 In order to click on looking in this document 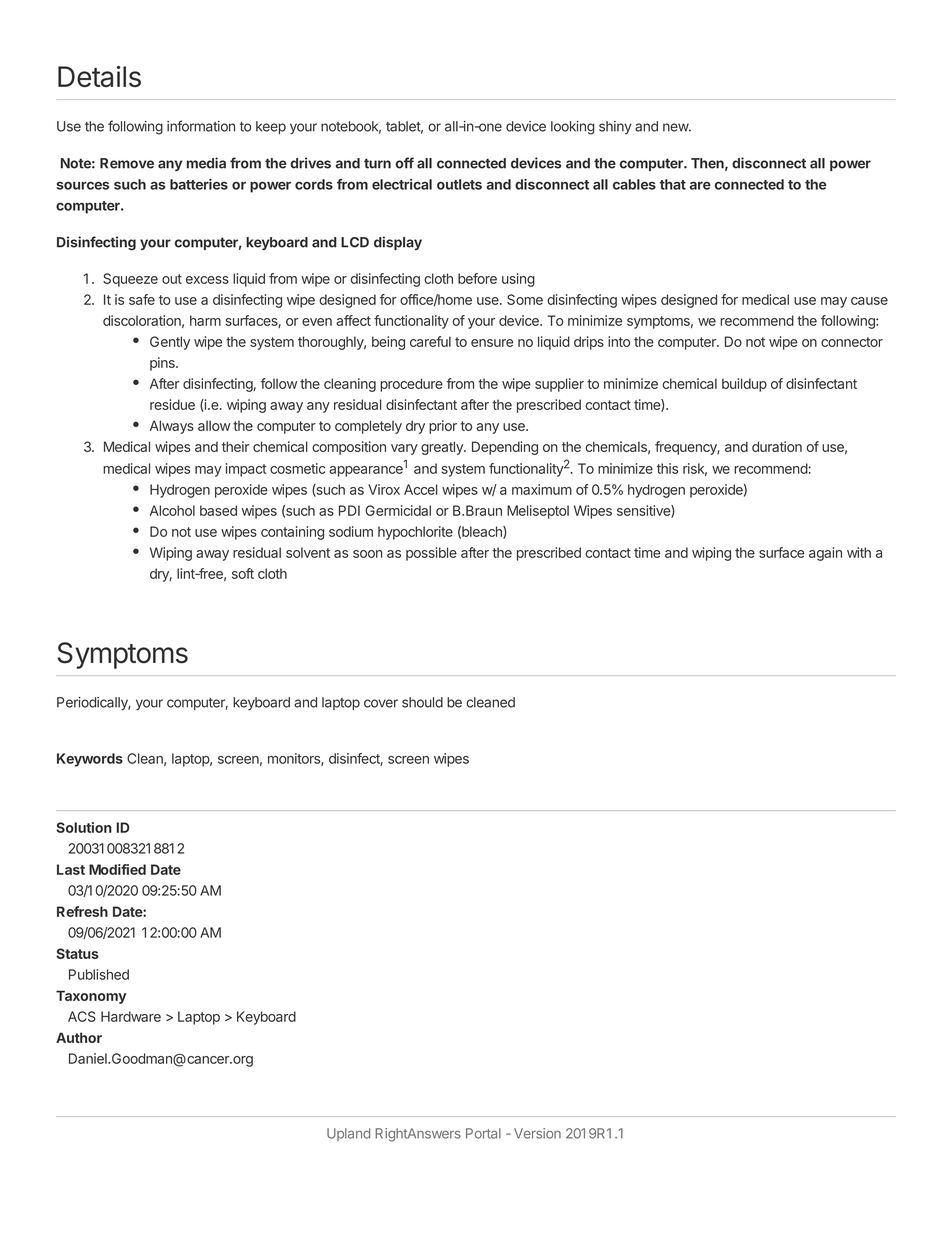, I will do `click(573, 128)`.
